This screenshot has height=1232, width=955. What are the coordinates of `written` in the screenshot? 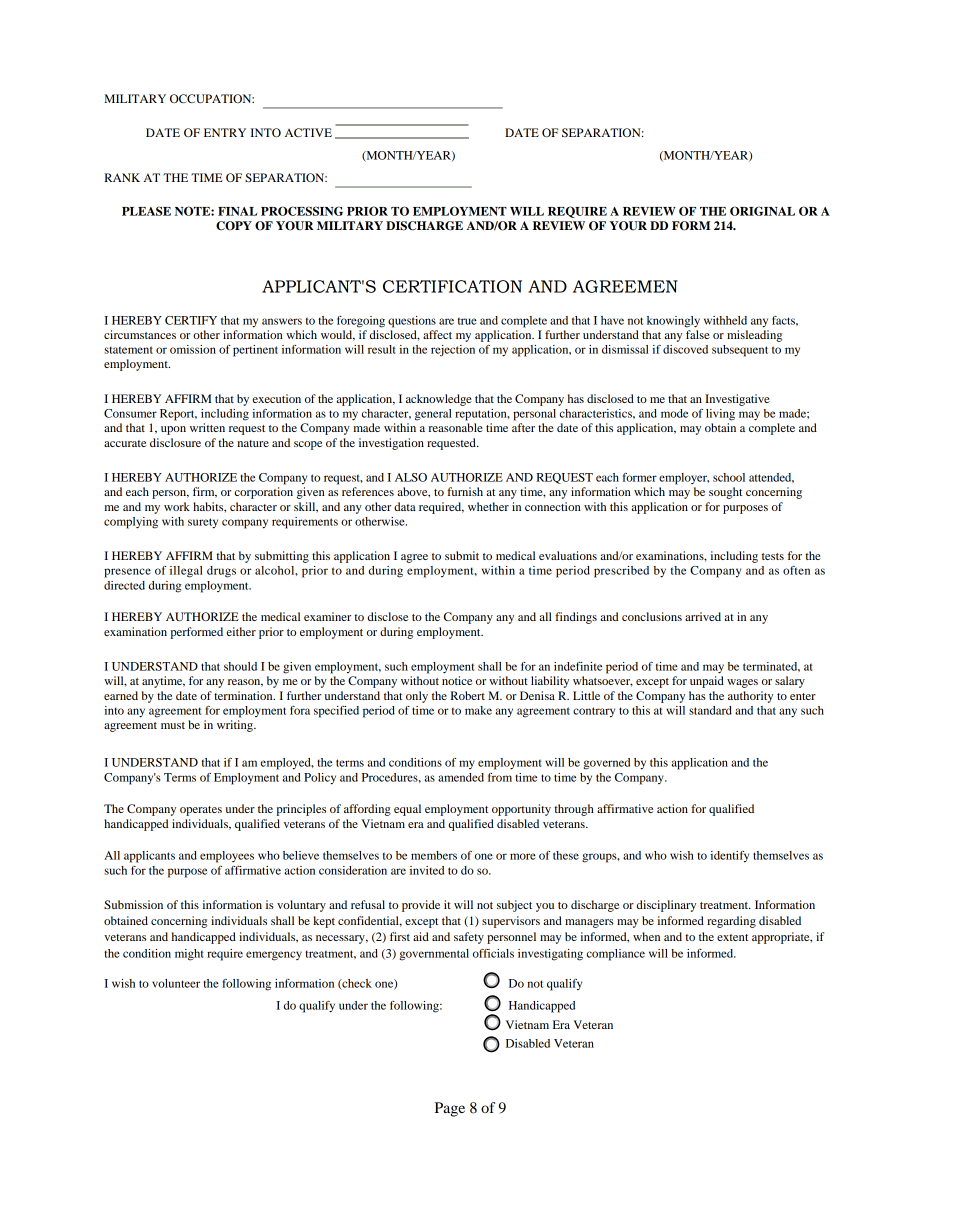 It's located at (207, 427).
